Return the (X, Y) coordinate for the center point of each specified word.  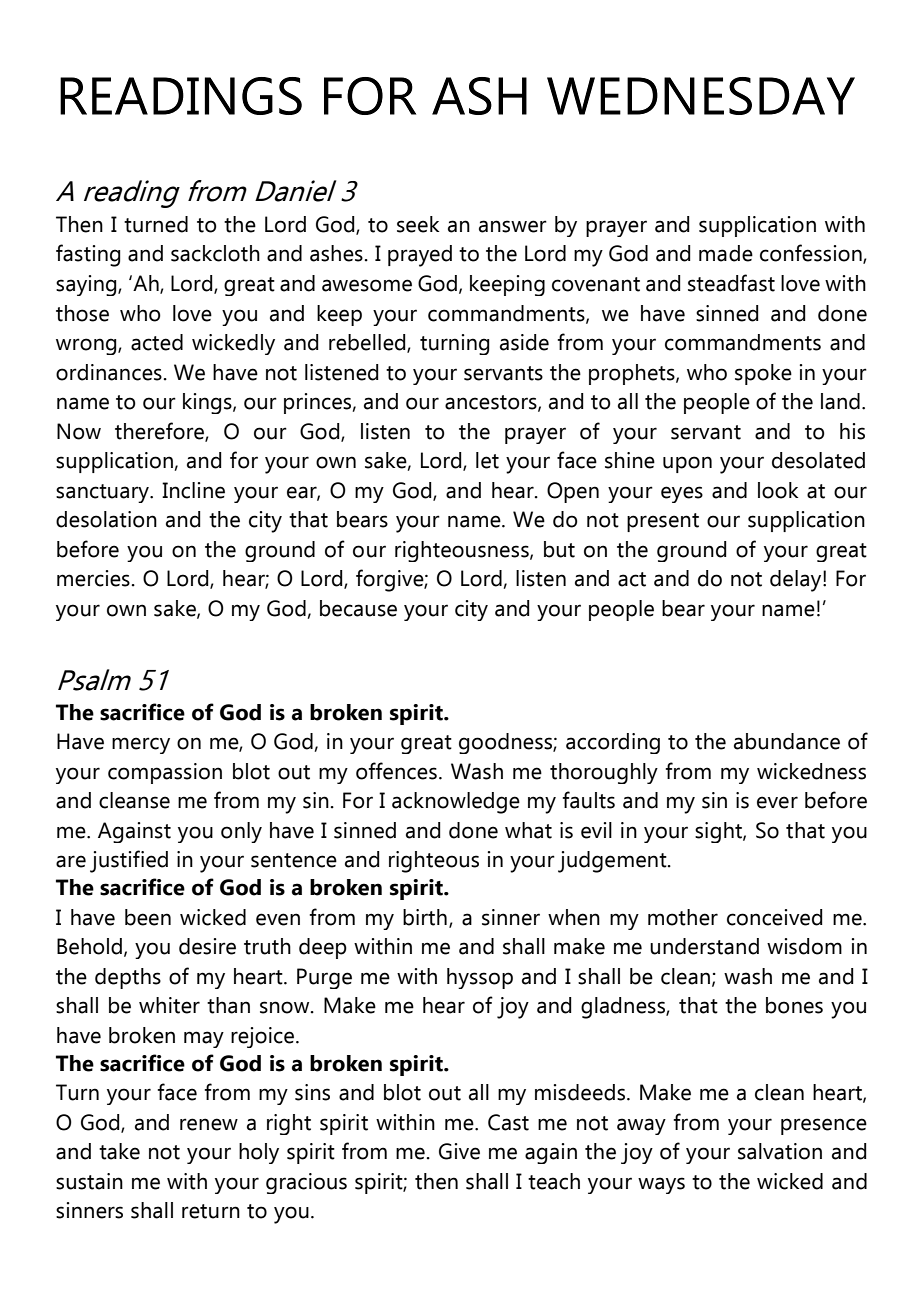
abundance (787, 741)
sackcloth (215, 253)
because (358, 608)
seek (418, 224)
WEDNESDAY (701, 96)
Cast (508, 1122)
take (119, 1151)
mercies (93, 578)
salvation (780, 1151)
